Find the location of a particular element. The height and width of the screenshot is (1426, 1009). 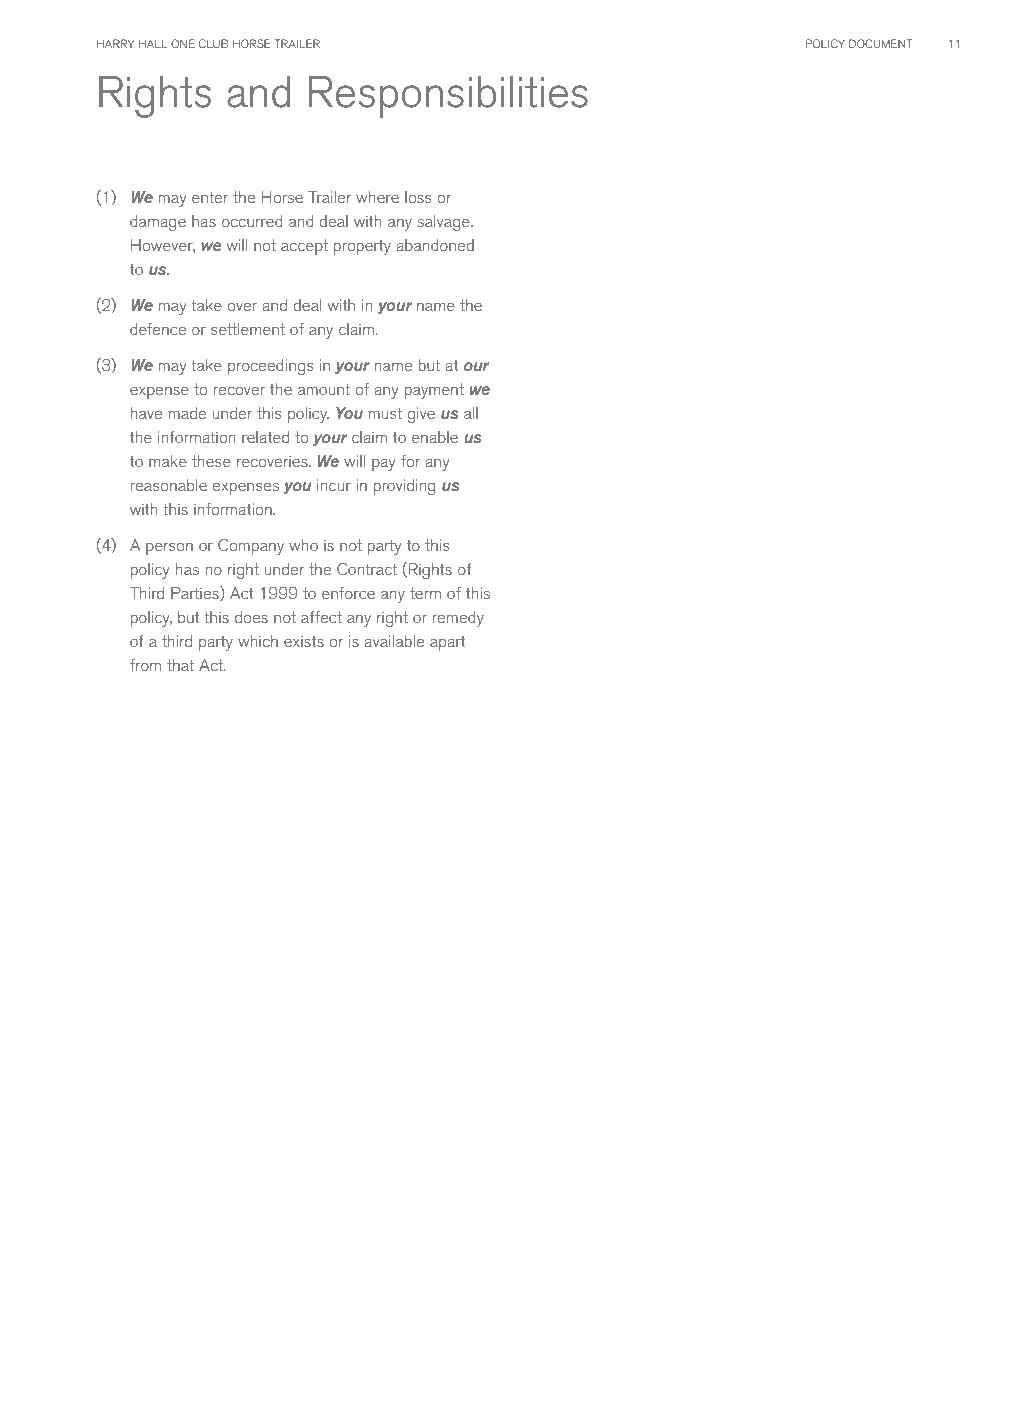

give is located at coordinates (421, 415).
